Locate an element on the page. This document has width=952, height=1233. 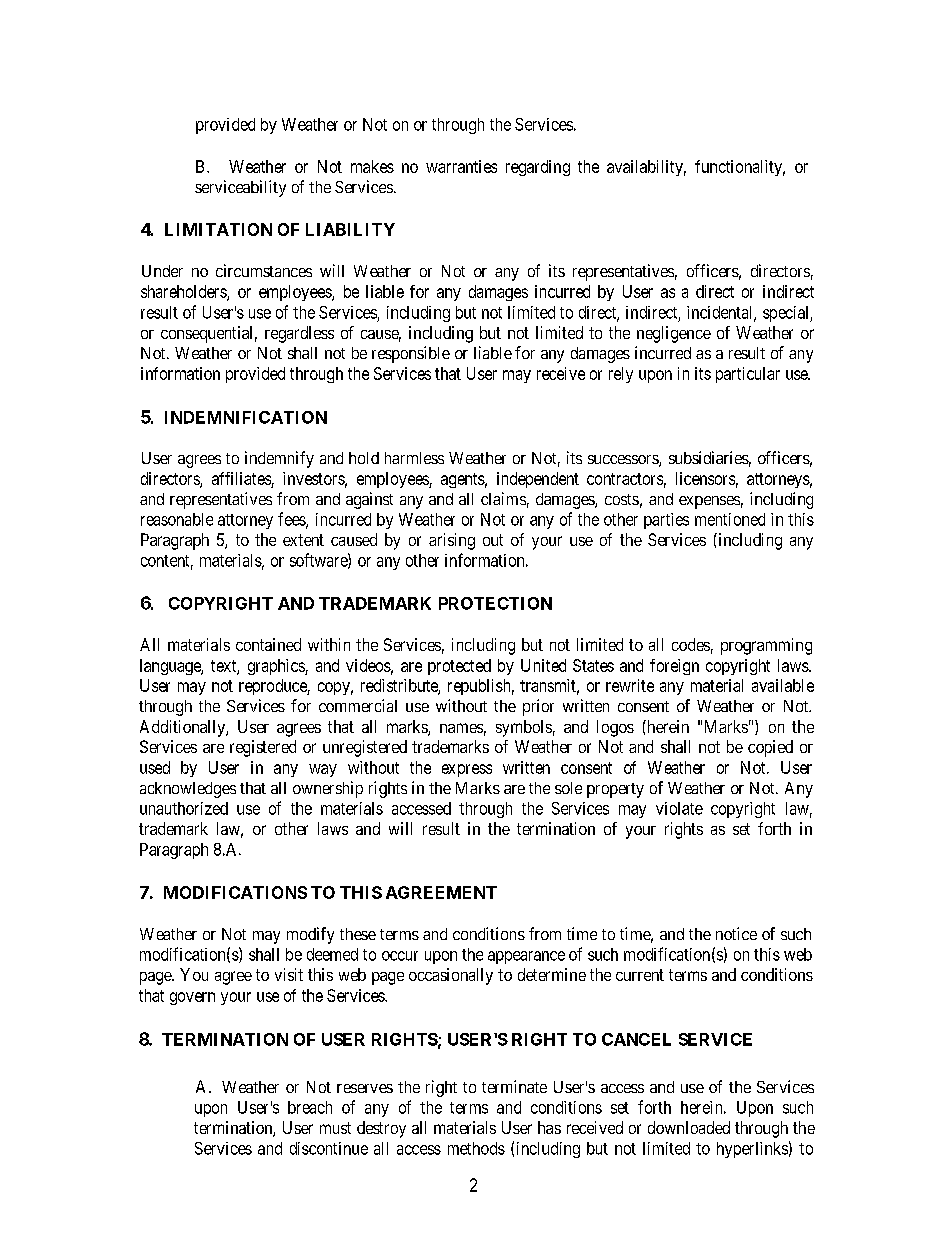
particular is located at coordinates (748, 375).
